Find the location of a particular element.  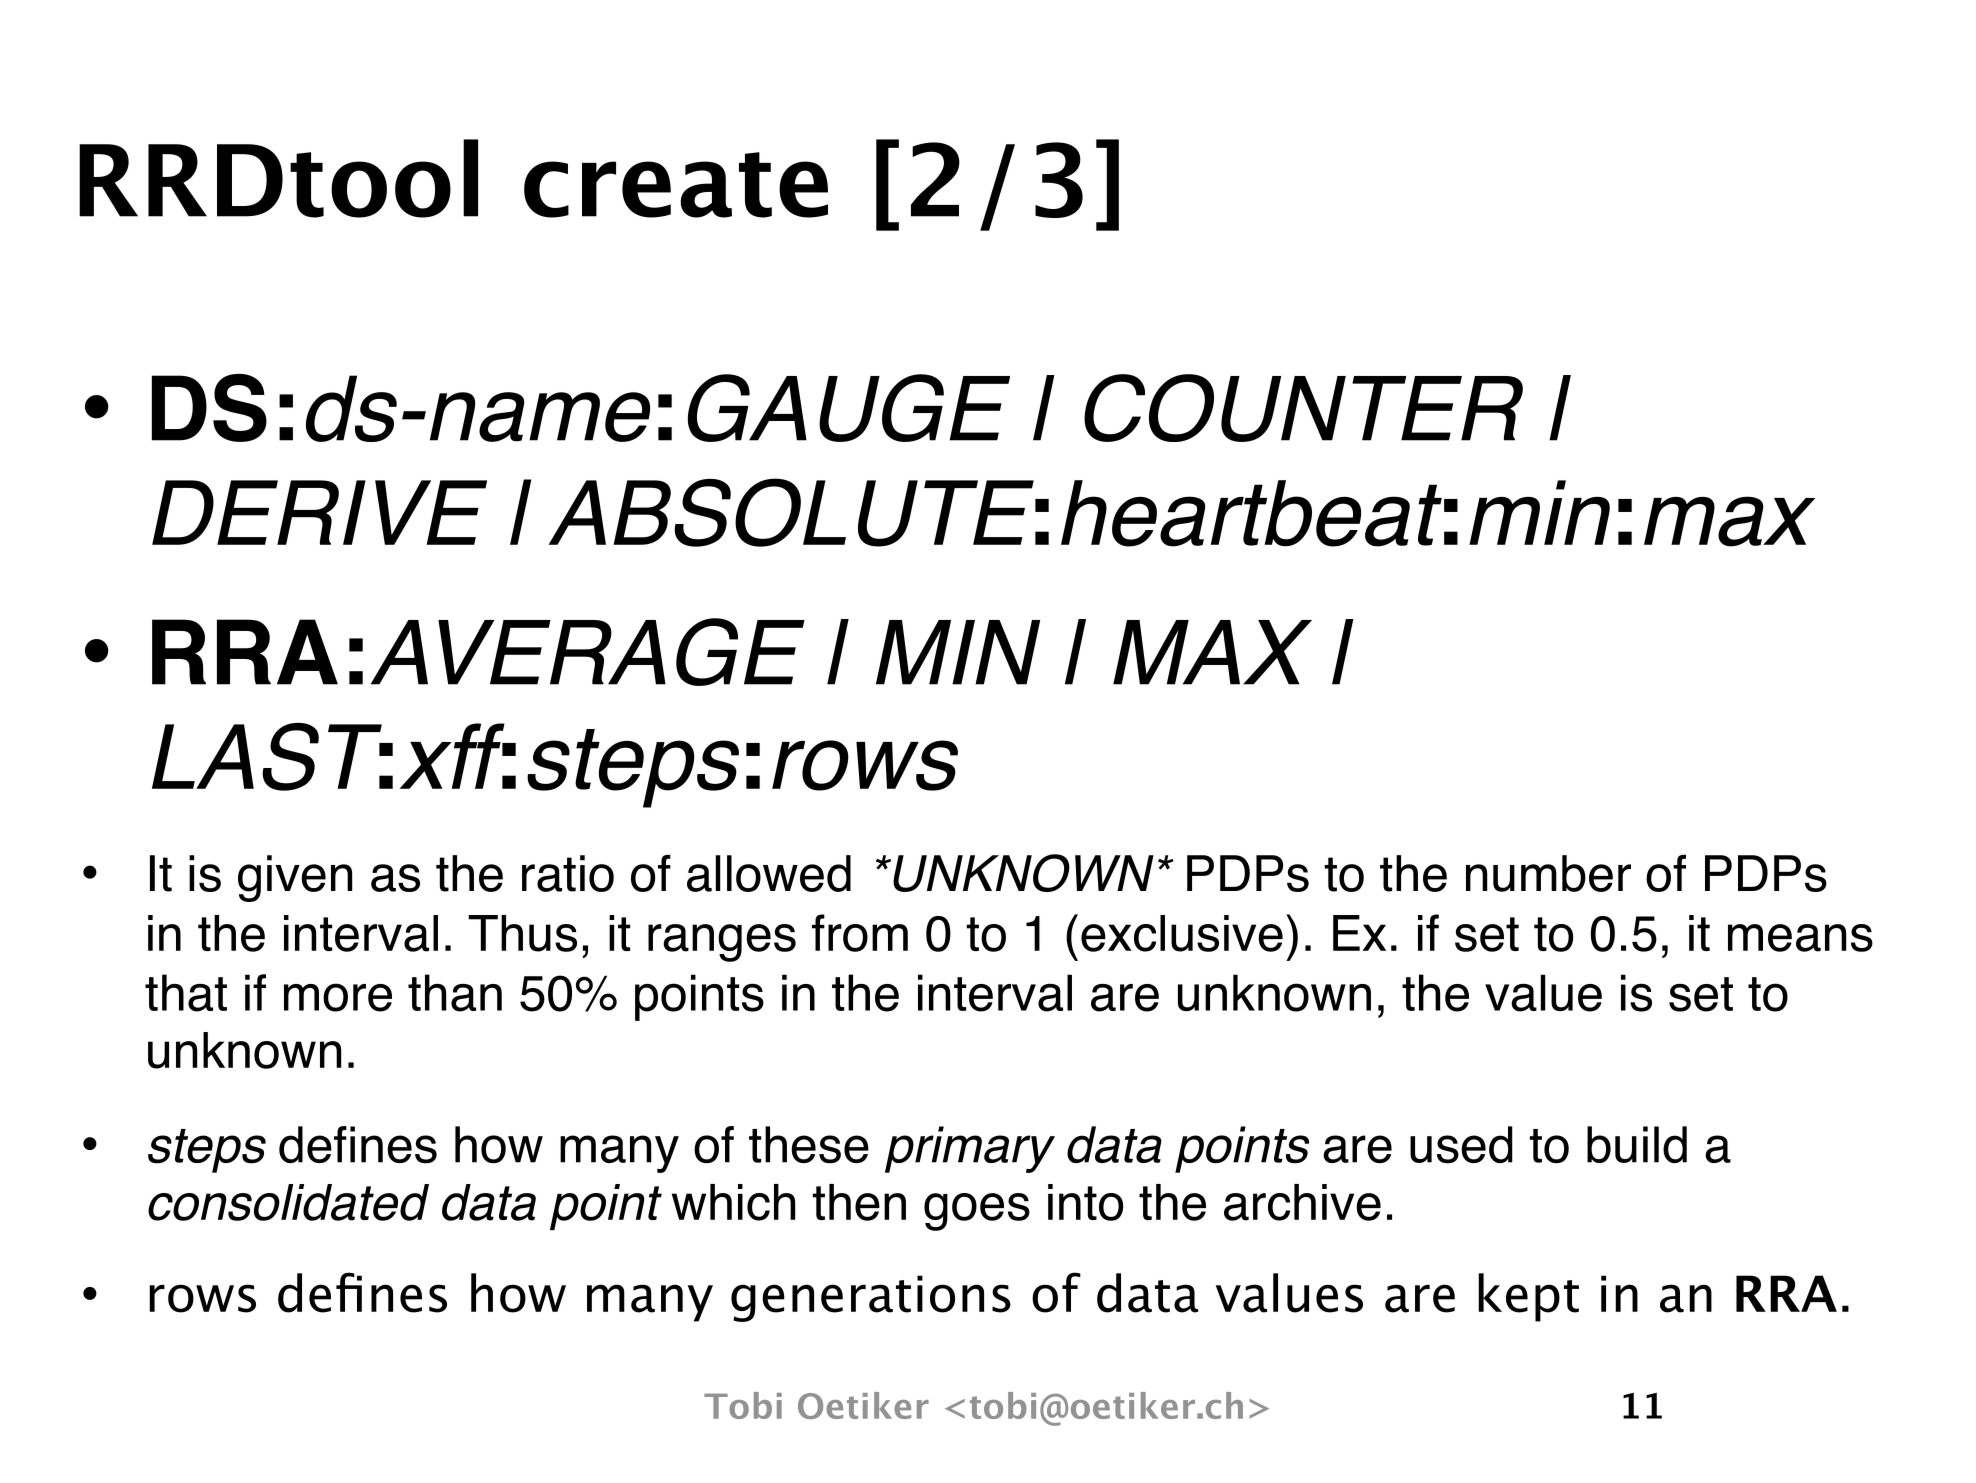

create is located at coordinates (676, 185).
